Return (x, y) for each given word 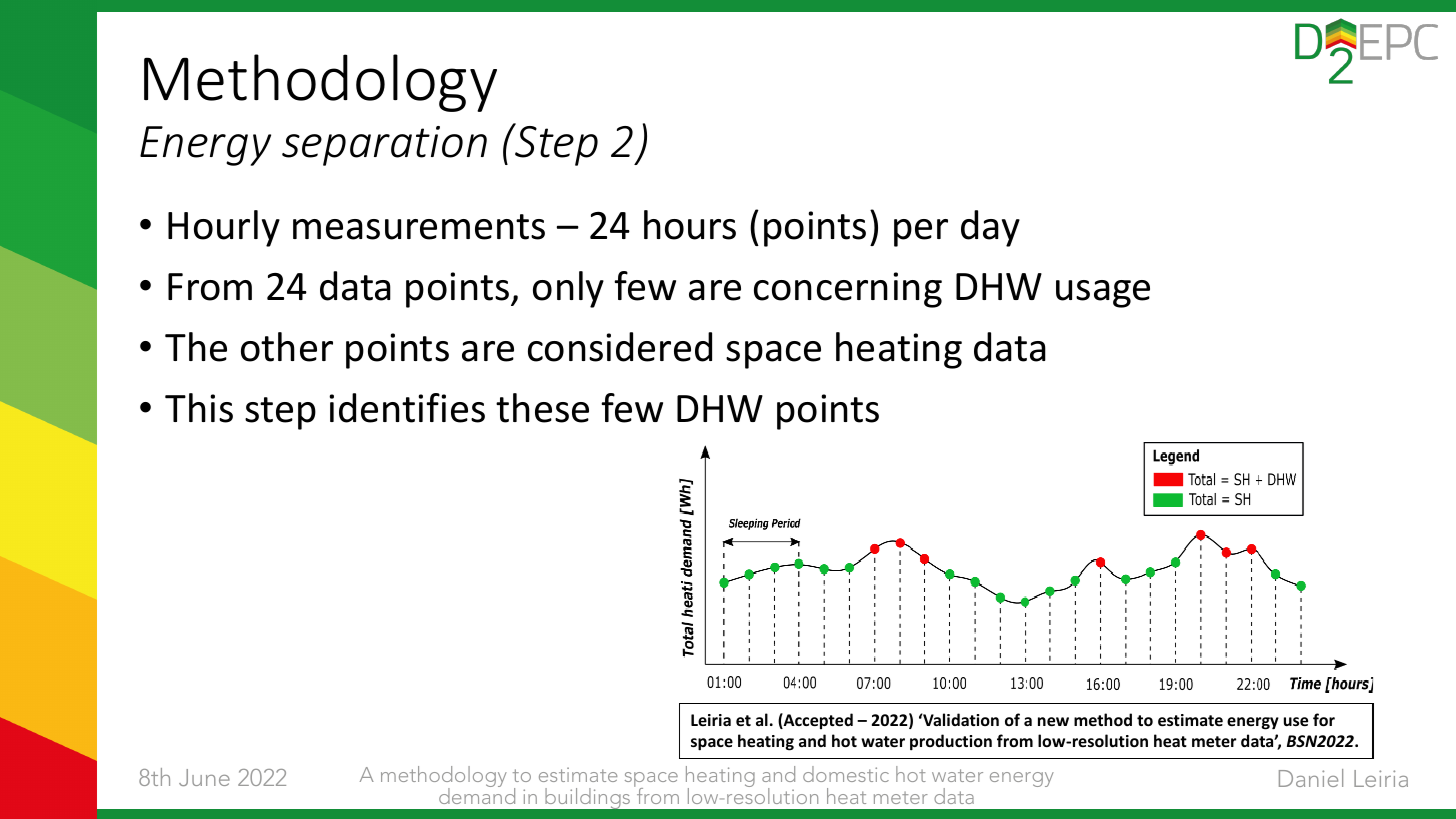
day (990, 228)
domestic (846, 774)
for (1324, 719)
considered (620, 347)
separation (384, 146)
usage (1103, 294)
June (204, 777)
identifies (407, 408)
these (542, 408)
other (287, 347)
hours (690, 225)
